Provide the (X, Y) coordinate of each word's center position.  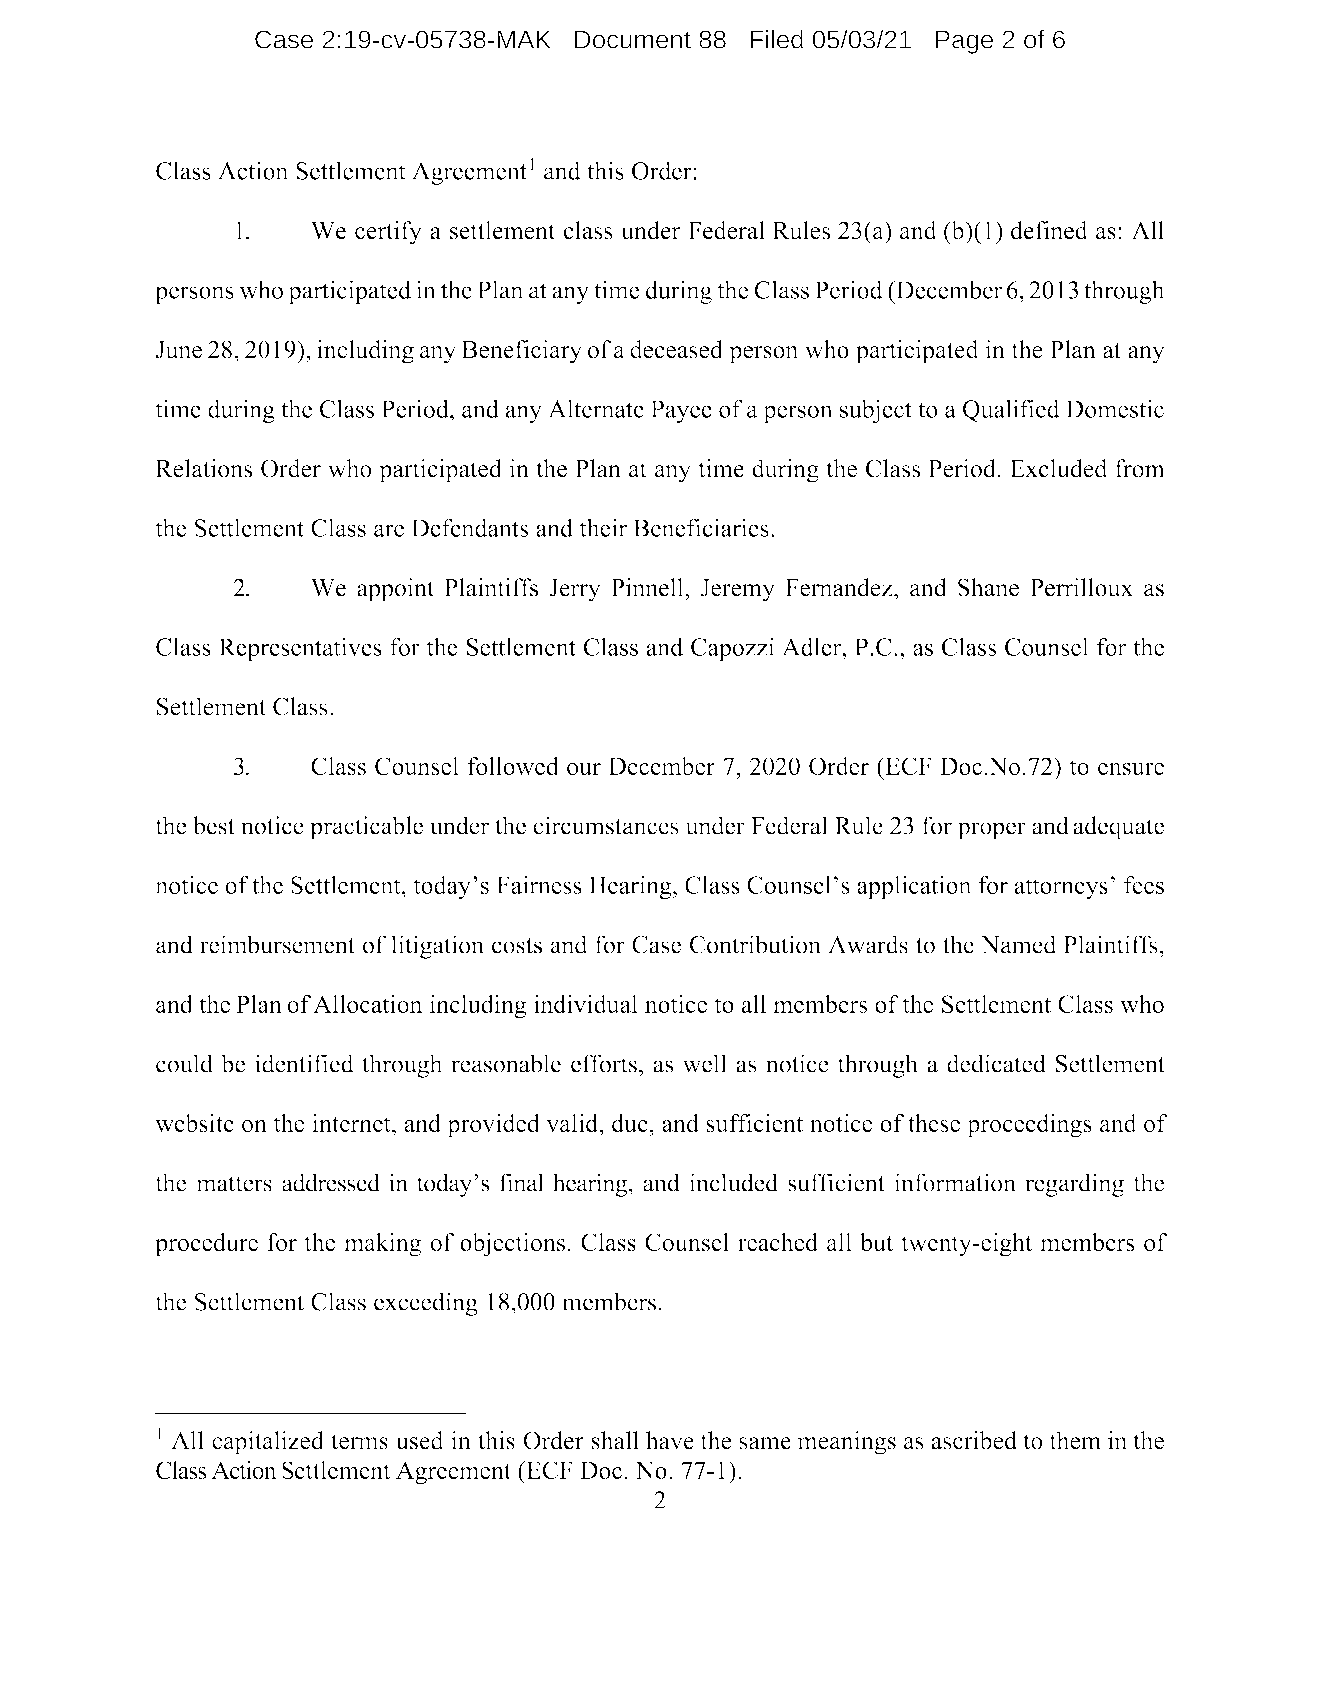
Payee (681, 411)
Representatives (300, 649)
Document (633, 39)
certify (388, 233)
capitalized (268, 1443)
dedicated (996, 1063)
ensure (1131, 769)
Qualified (1011, 411)
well (705, 1063)
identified (304, 1063)
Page (964, 42)
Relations (204, 468)
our (584, 769)
